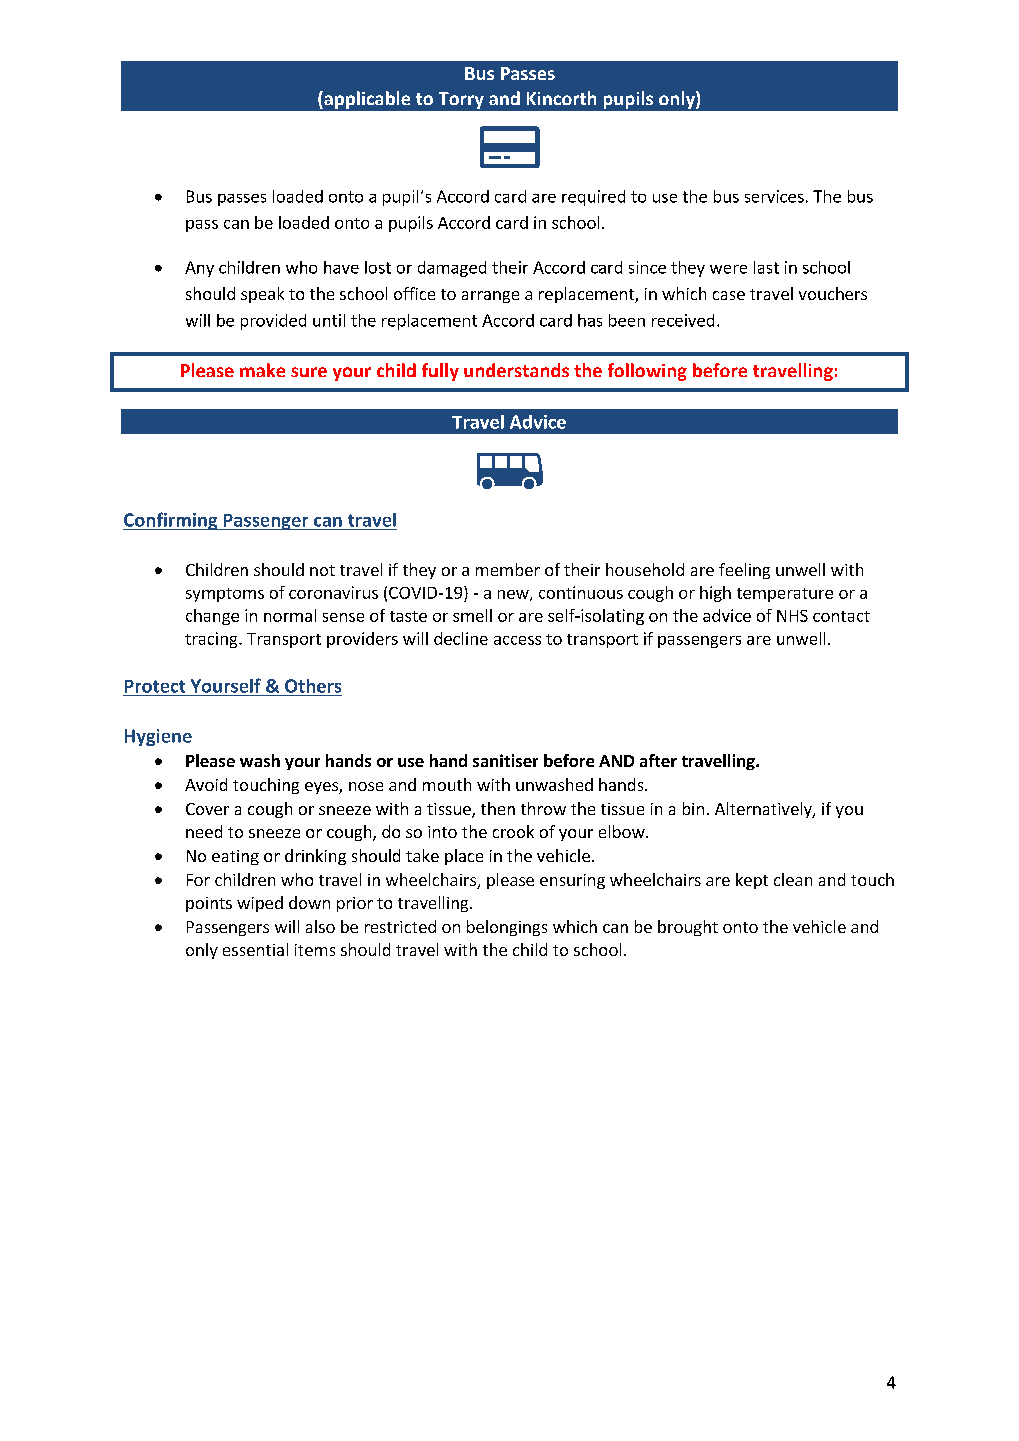 Image resolution: width=1019 pixels, height=1441 pixels. I want to click on following, so click(647, 372).
